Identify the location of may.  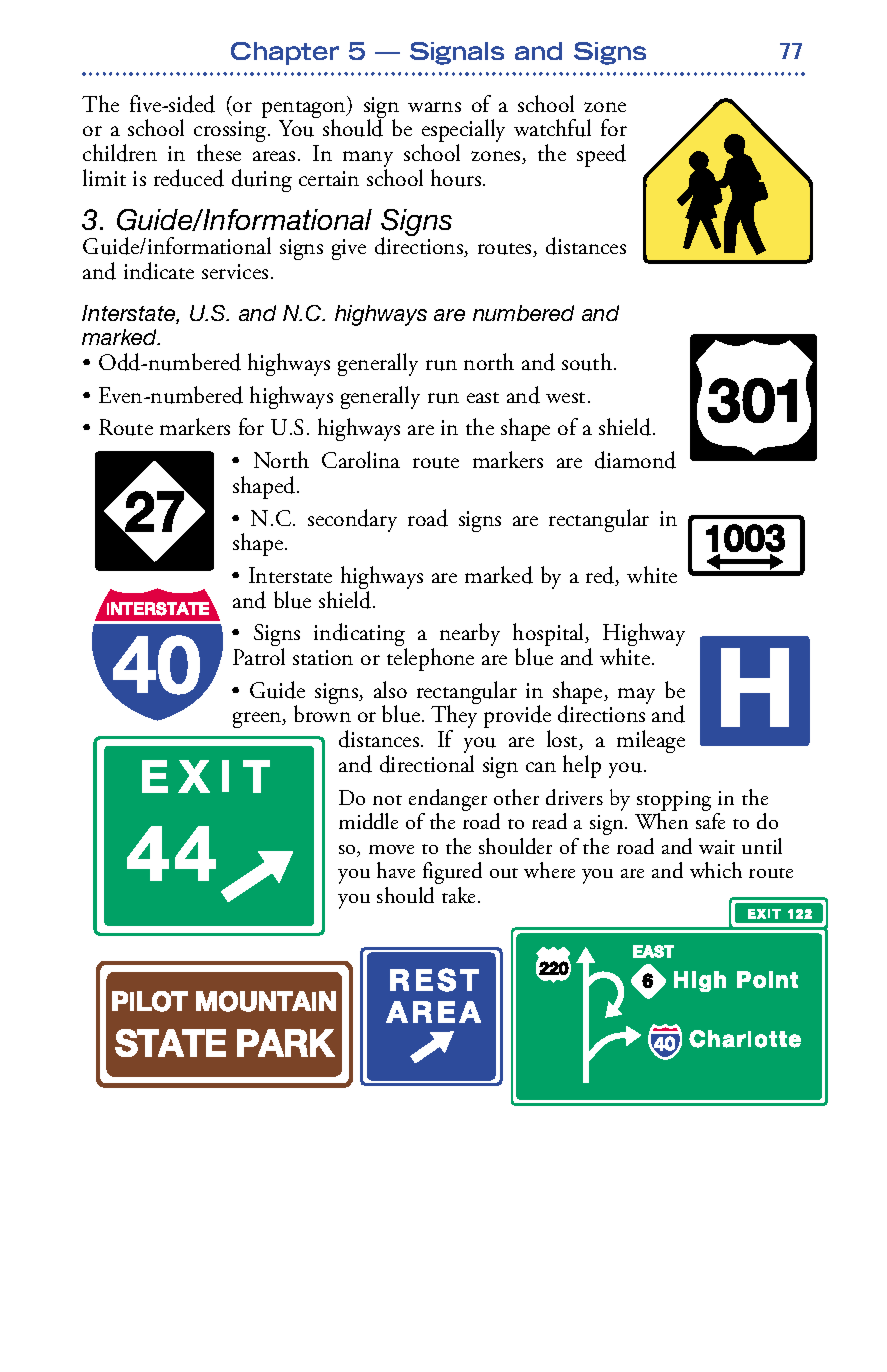
(636, 696).
